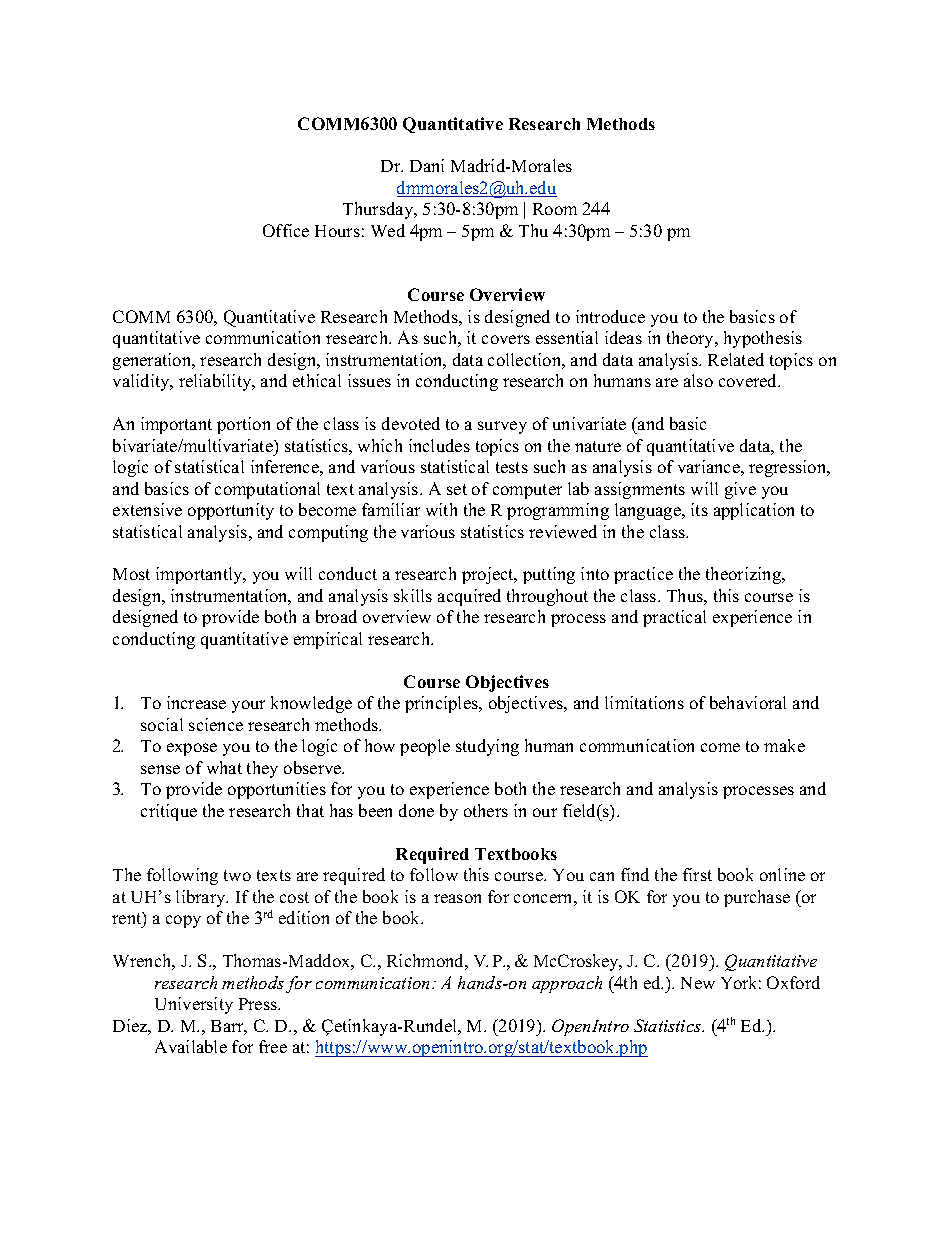  Describe the element at coordinates (697, 874) in the screenshot. I see `first` at that location.
